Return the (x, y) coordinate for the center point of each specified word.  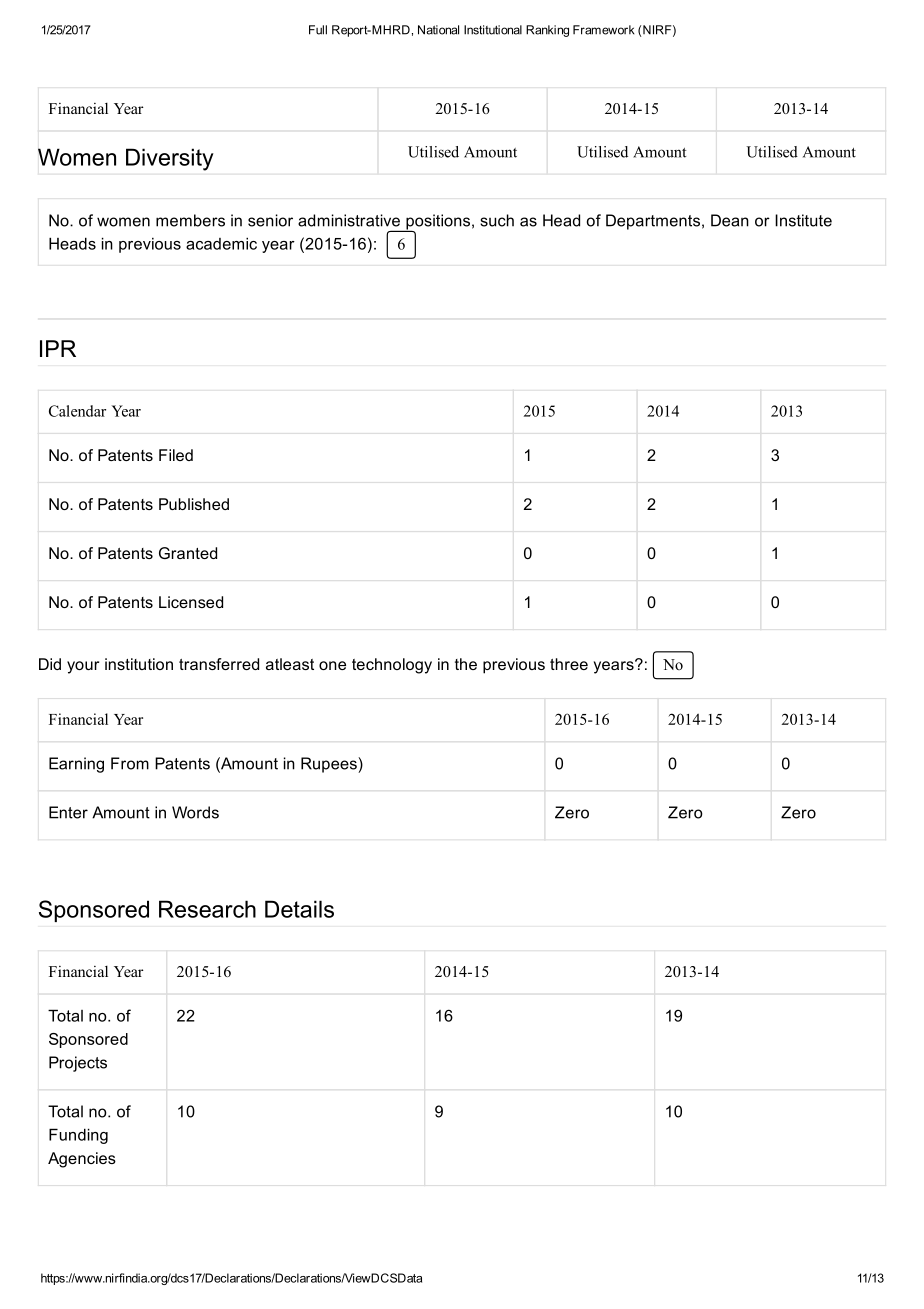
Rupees (330, 765)
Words (195, 812)
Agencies (82, 1160)
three (569, 664)
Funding (78, 1136)
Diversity (169, 160)
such (497, 220)
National (438, 30)
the (466, 664)
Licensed (191, 602)
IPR (58, 348)
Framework (603, 30)
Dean (730, 220)
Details (299, 909)
